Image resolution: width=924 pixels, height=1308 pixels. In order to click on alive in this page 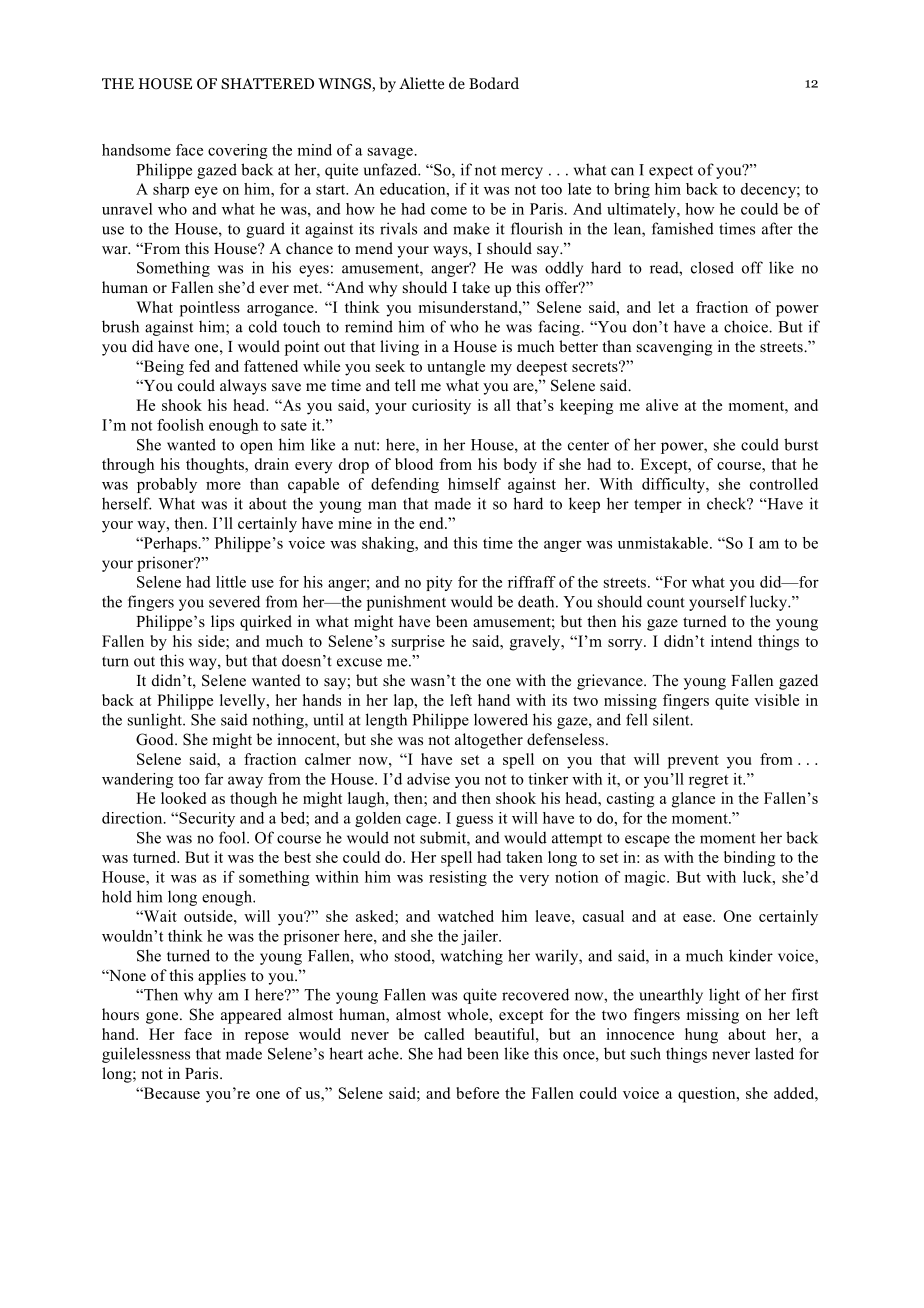, I will do `click(662, 405)`.
